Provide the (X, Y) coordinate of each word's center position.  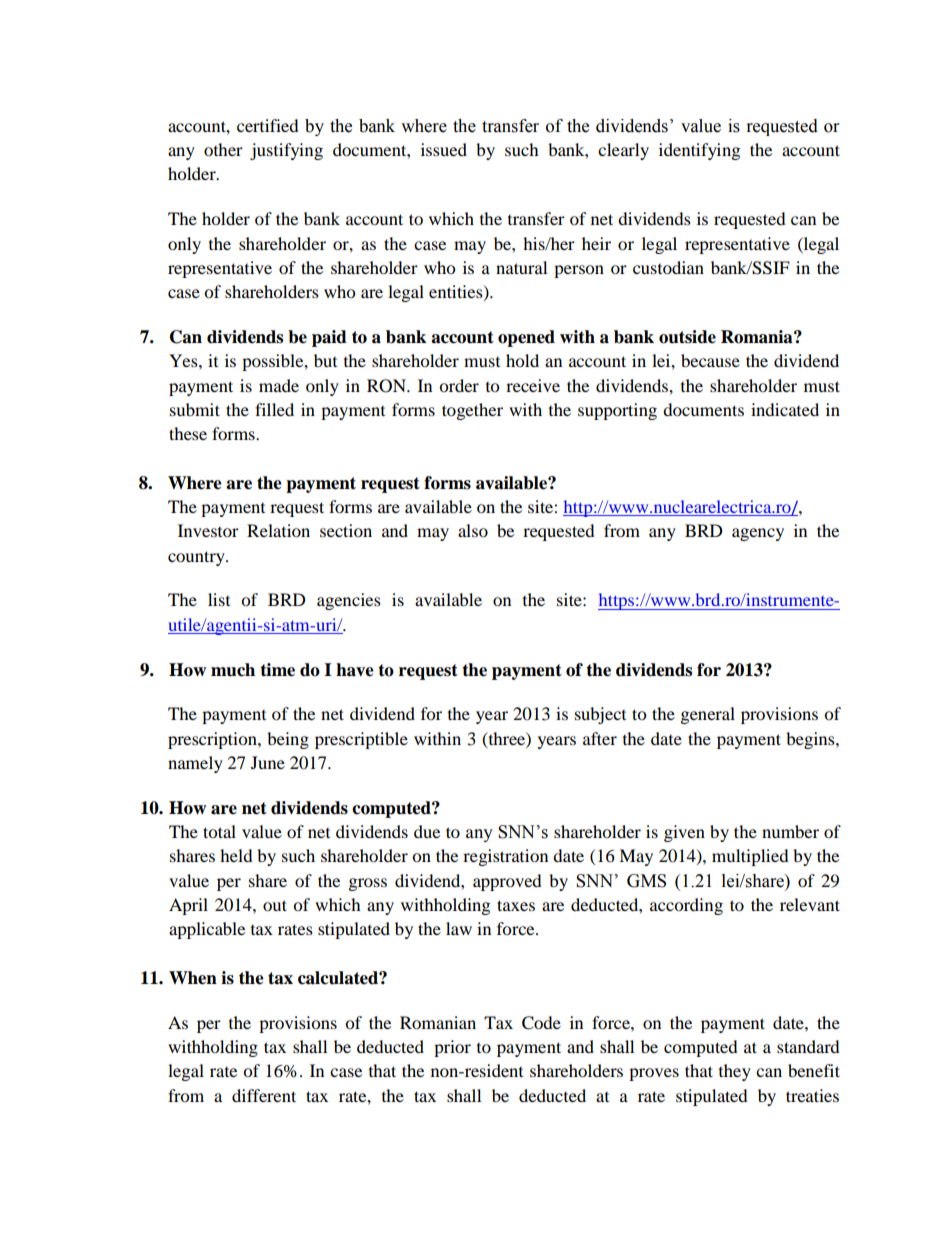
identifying (699, 151)
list (219, 599)
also (473, 530)
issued (444, 149)
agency (758, 534)
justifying (286, 151)
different (264, 1095)
